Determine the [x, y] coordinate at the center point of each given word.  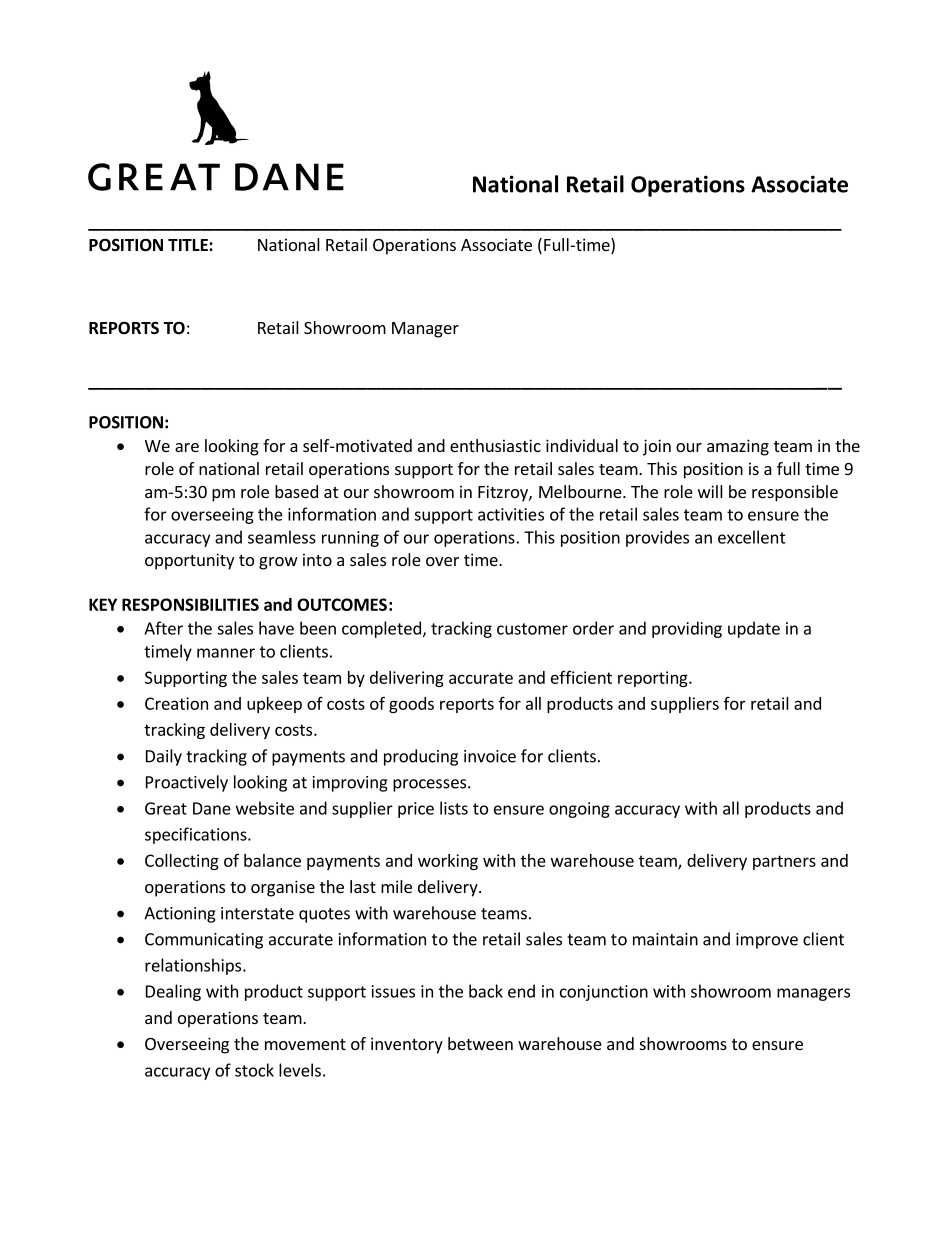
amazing [738, 447]
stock [254, 1070]
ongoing [579, 810]
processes [429, 785]
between [480, 1043]
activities [511, 514]
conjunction [604, 993]
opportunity [189, 561]
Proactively [187, 783]
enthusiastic [495, 445]
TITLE [189, 245]
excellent [752, 537]
